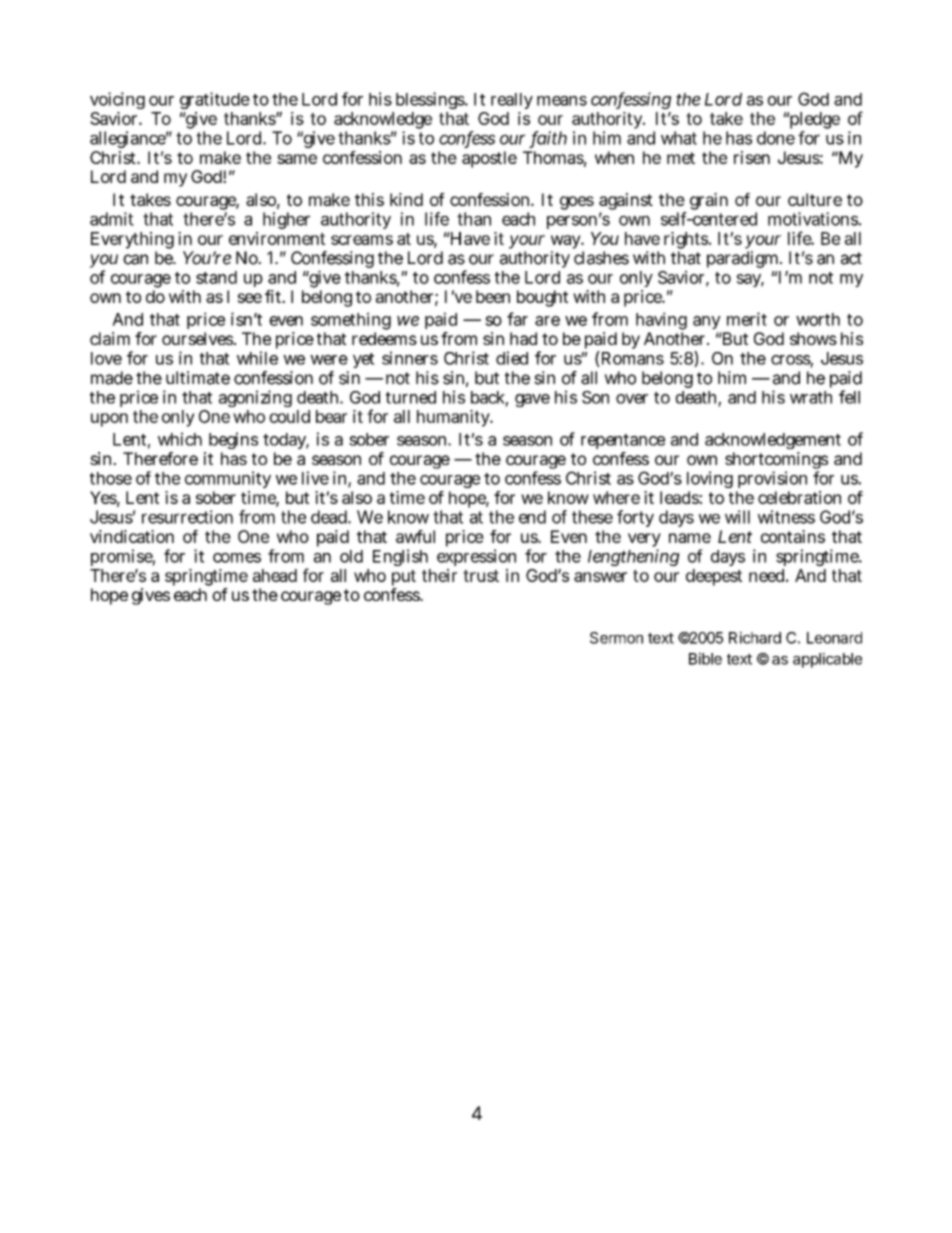 Image resolution: width=952 pixels, height=1233 pixels. I want to click on really, so click(512, 101).
